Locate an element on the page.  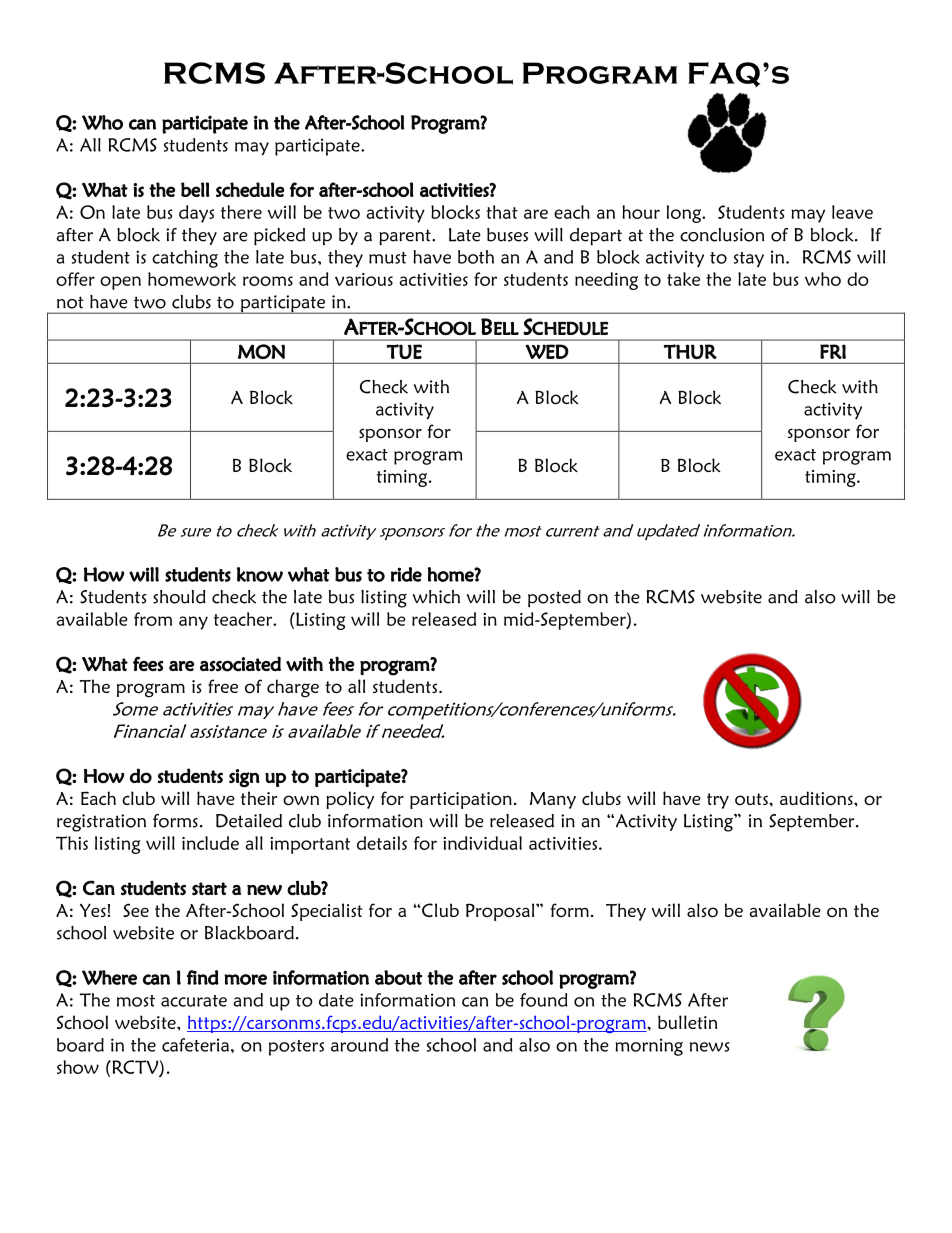
conclusion is located at coordinates (722, 235).
